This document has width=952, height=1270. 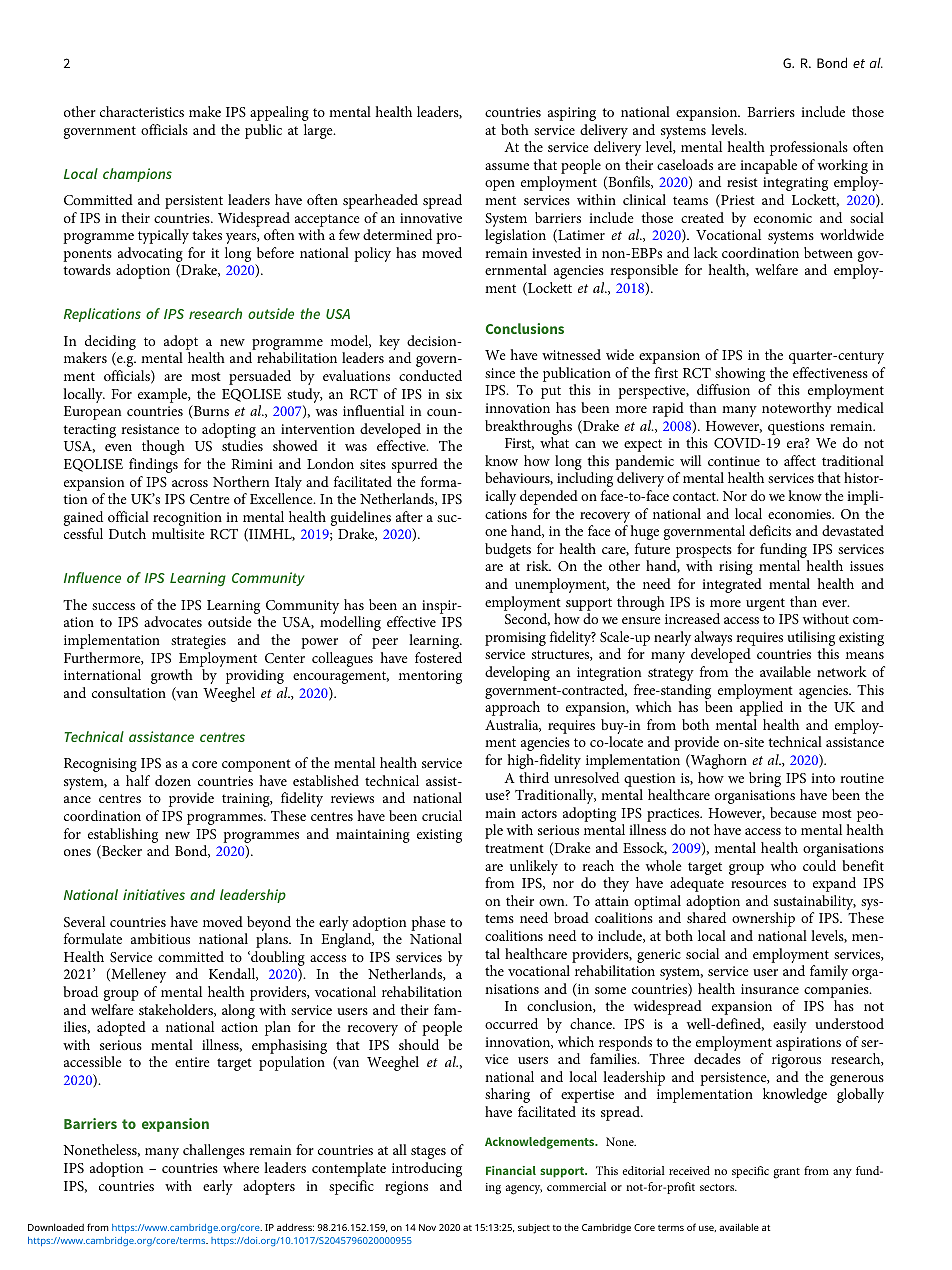 What do you see at coordinates (137, 175) in the document?
I see `champions` at bounding box center [137, 175].
